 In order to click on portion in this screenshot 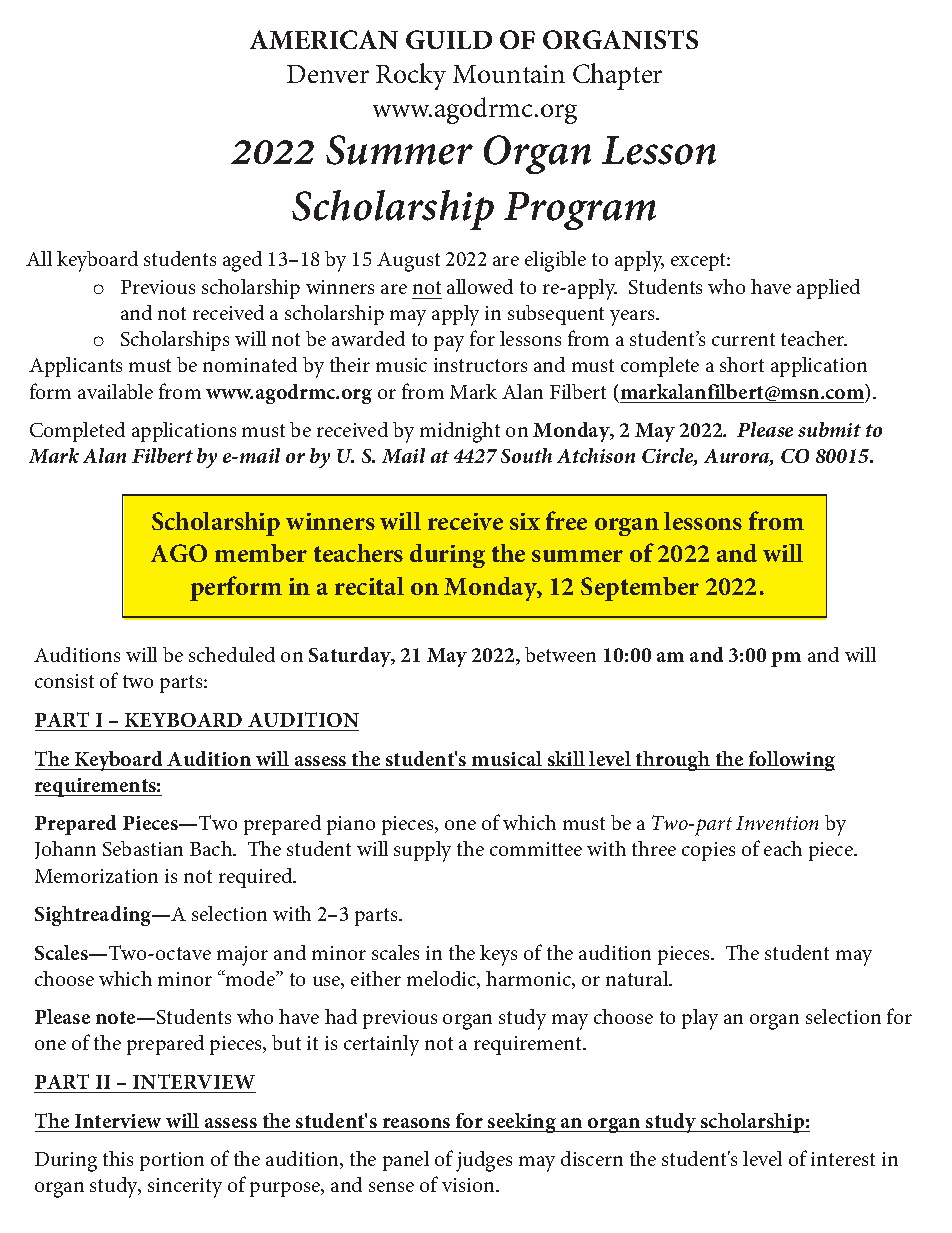, I will do `click(172, 1161)`.
